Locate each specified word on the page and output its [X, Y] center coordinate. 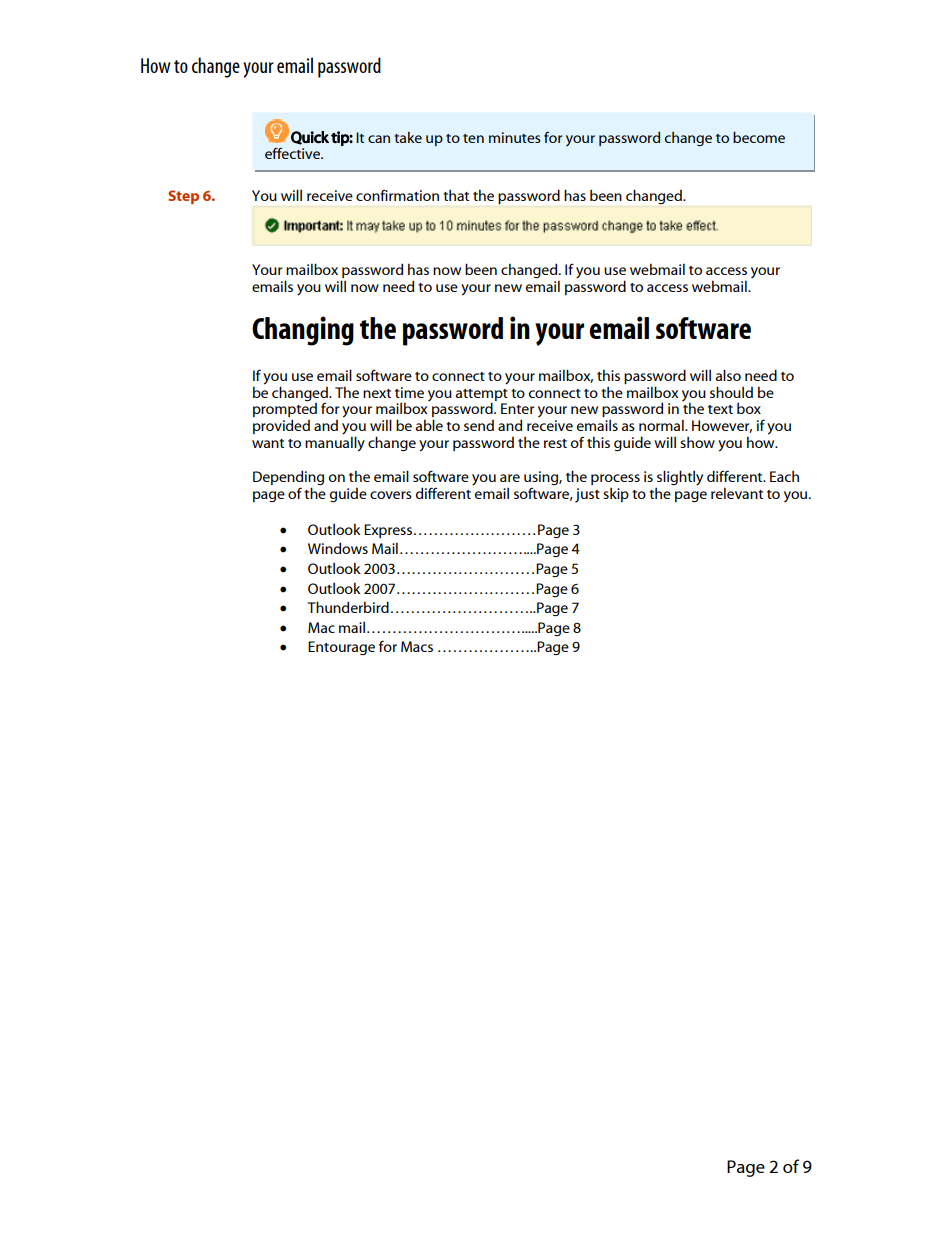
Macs [417, 646]
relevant [737, 493]
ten [473, 138]
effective [293, 153]
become [759, 137]
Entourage [341, 648]
